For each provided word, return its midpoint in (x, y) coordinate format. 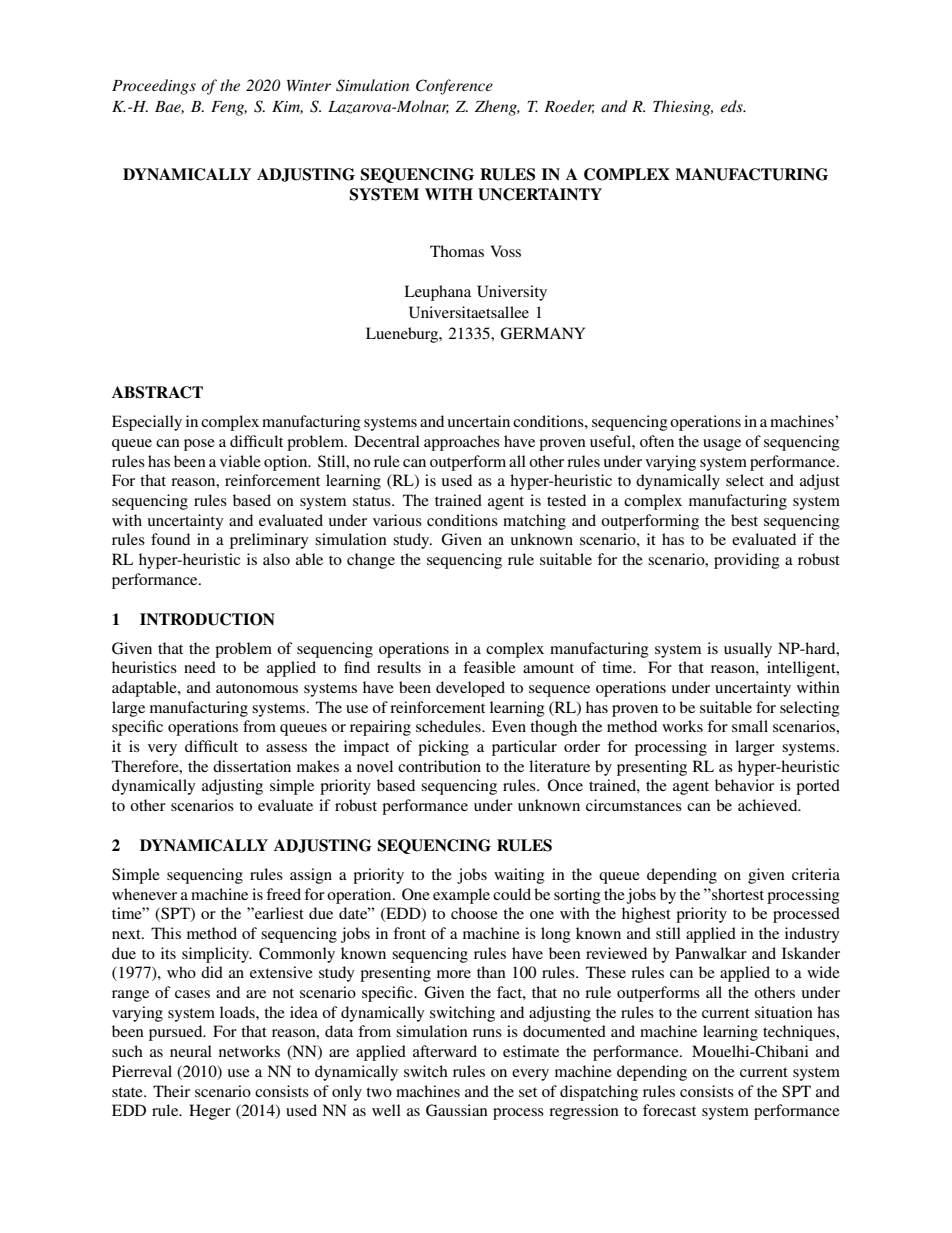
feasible (489, 667)
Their (171, 1091)
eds (732, 106)
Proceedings (154, 87)
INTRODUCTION (207, 619)
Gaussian (457, 1110)
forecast (669, 1110)
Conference (454, 87)
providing (747, 561)
